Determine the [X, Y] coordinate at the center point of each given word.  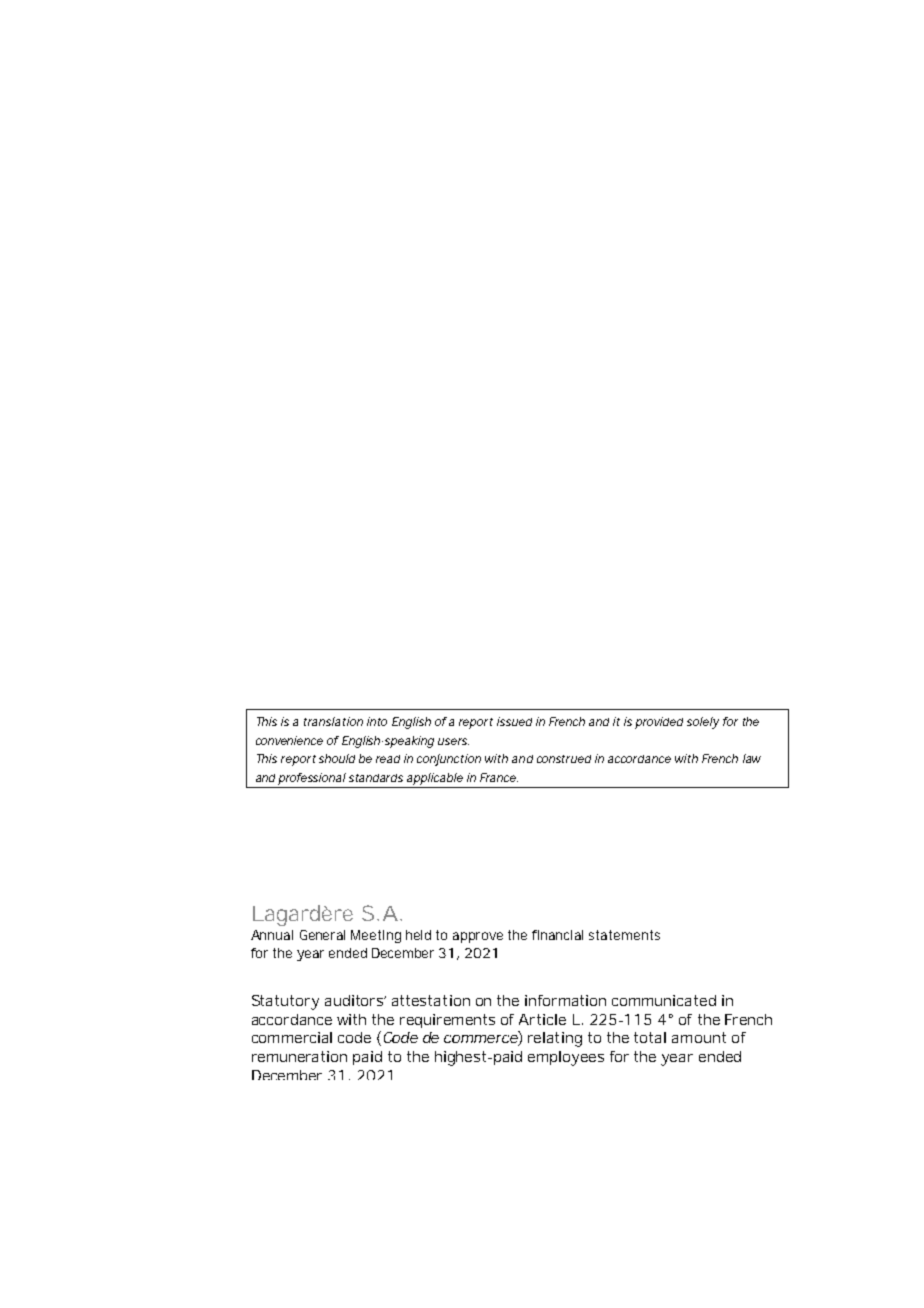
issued [514, 721]
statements [624, 935]
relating [555, 1039]
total [650, 1037]
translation [333, 721]
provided [659, 723]
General [322, 935]
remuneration [299, 1056]
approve [478, 937]
